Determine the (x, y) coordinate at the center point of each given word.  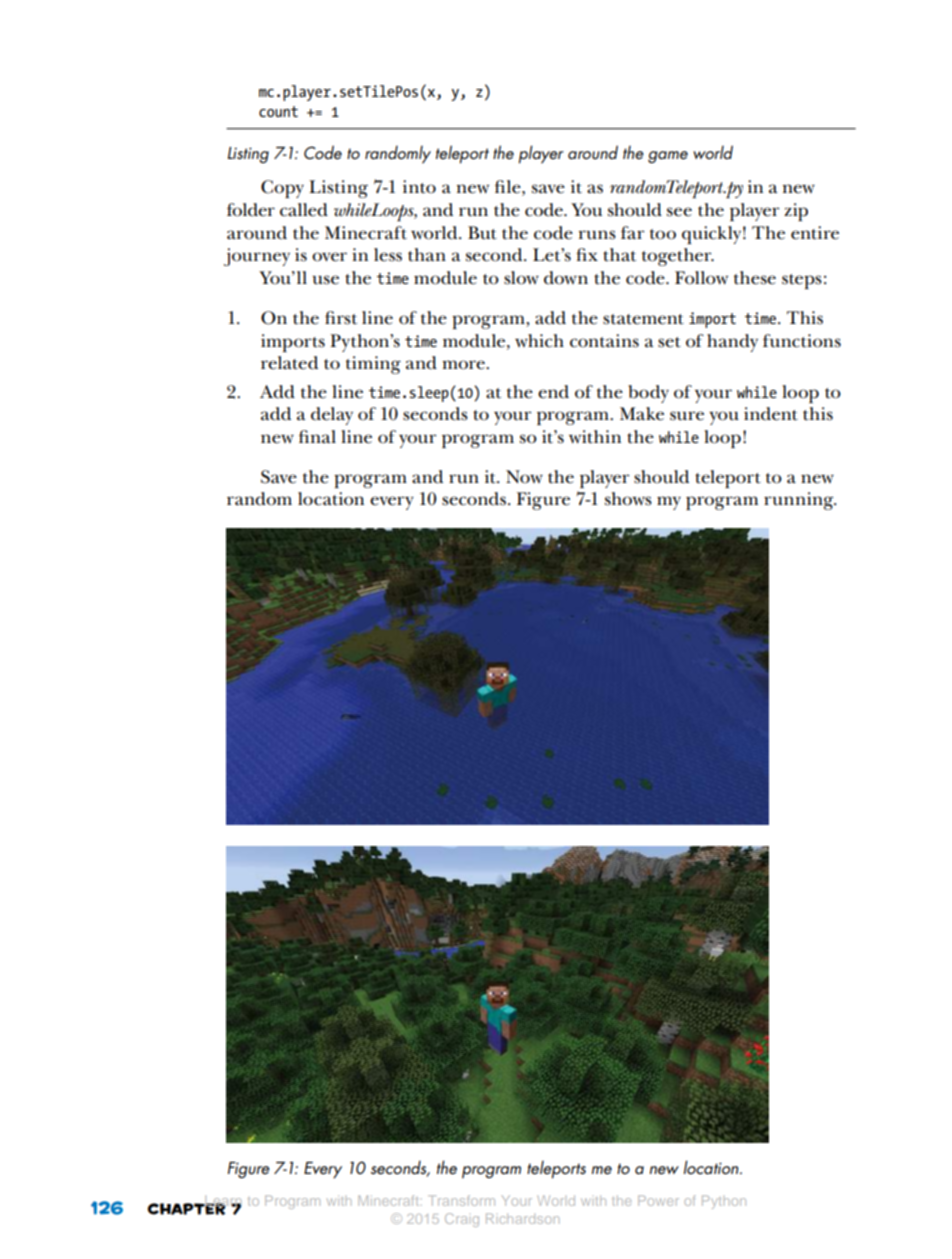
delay (332, 416)
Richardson (522, 1218)
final (317, 436)
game (668, 157)
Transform (461, 1200)
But (482, 233)
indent (771, 414)
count (278, 111)
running (800, 501)
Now (524, 476)
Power (658, 1200)
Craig (462, 1220)
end (553, 392)
